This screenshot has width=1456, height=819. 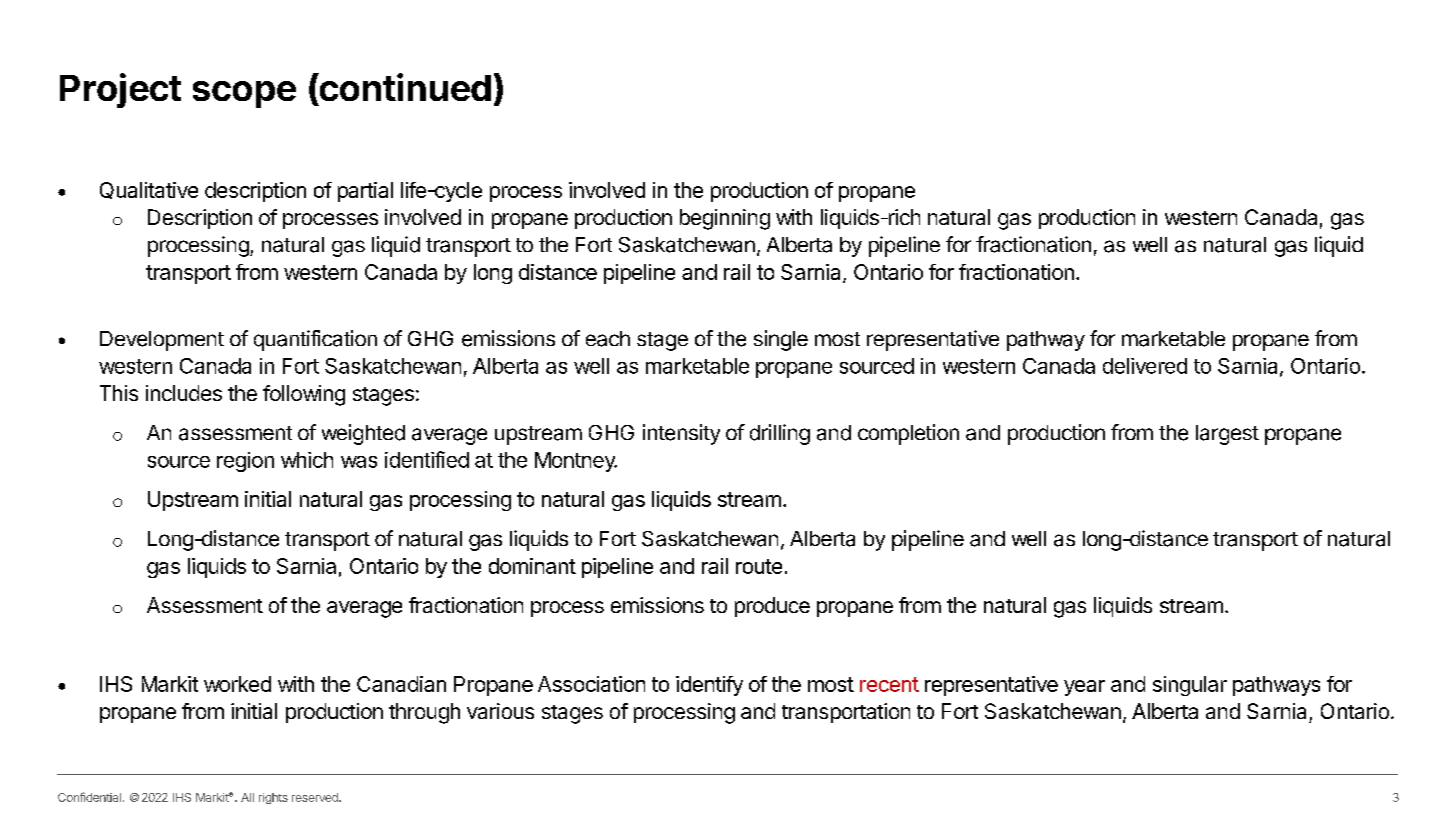 I want to click on Development, so click(x=162, y=341).
